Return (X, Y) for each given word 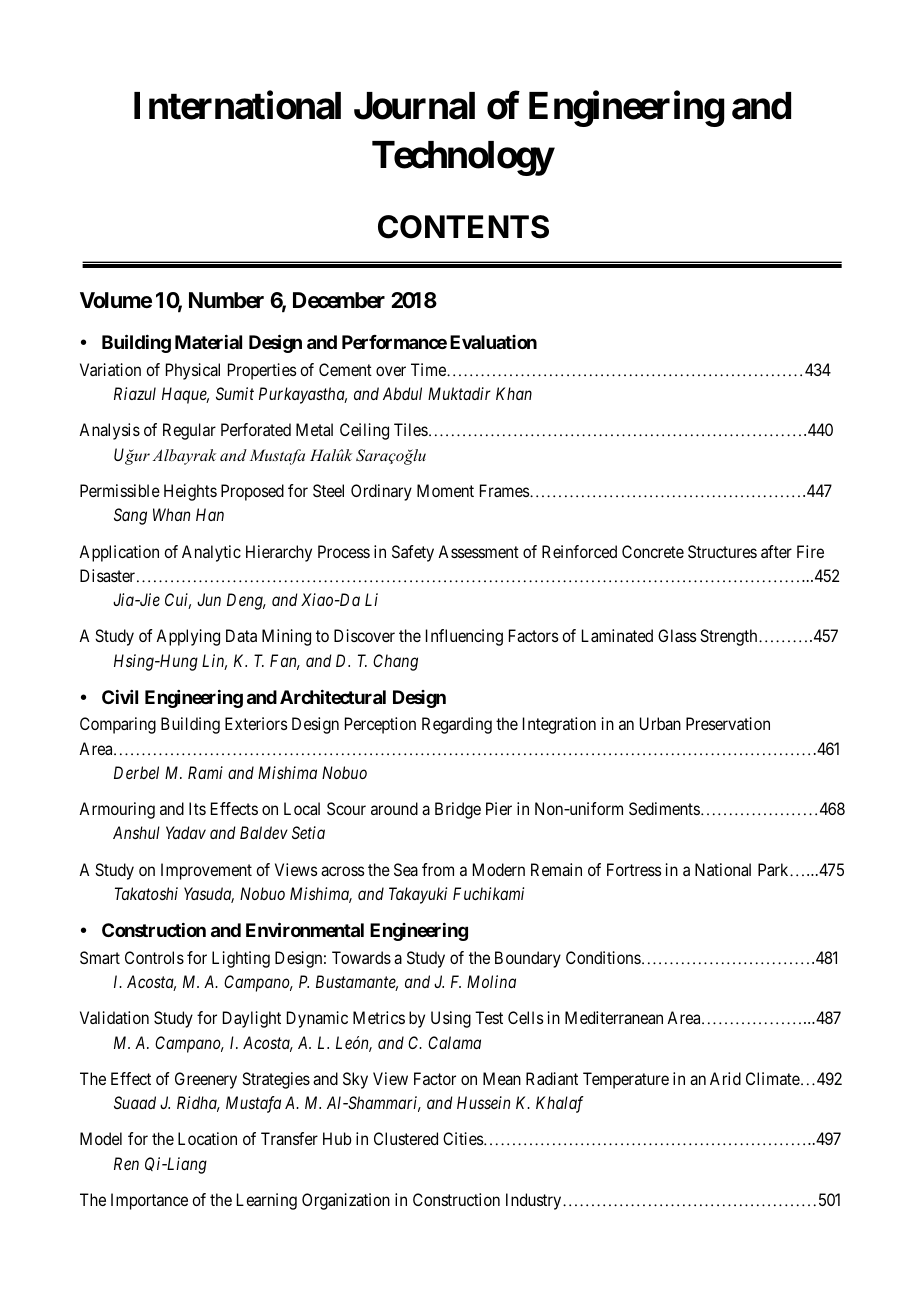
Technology (463, 158)
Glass (677, 635)
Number (226, 300)
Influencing (464, 637)
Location (207, 1138)
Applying (188, 637)
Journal (414, 106)
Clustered (406, 1138)
